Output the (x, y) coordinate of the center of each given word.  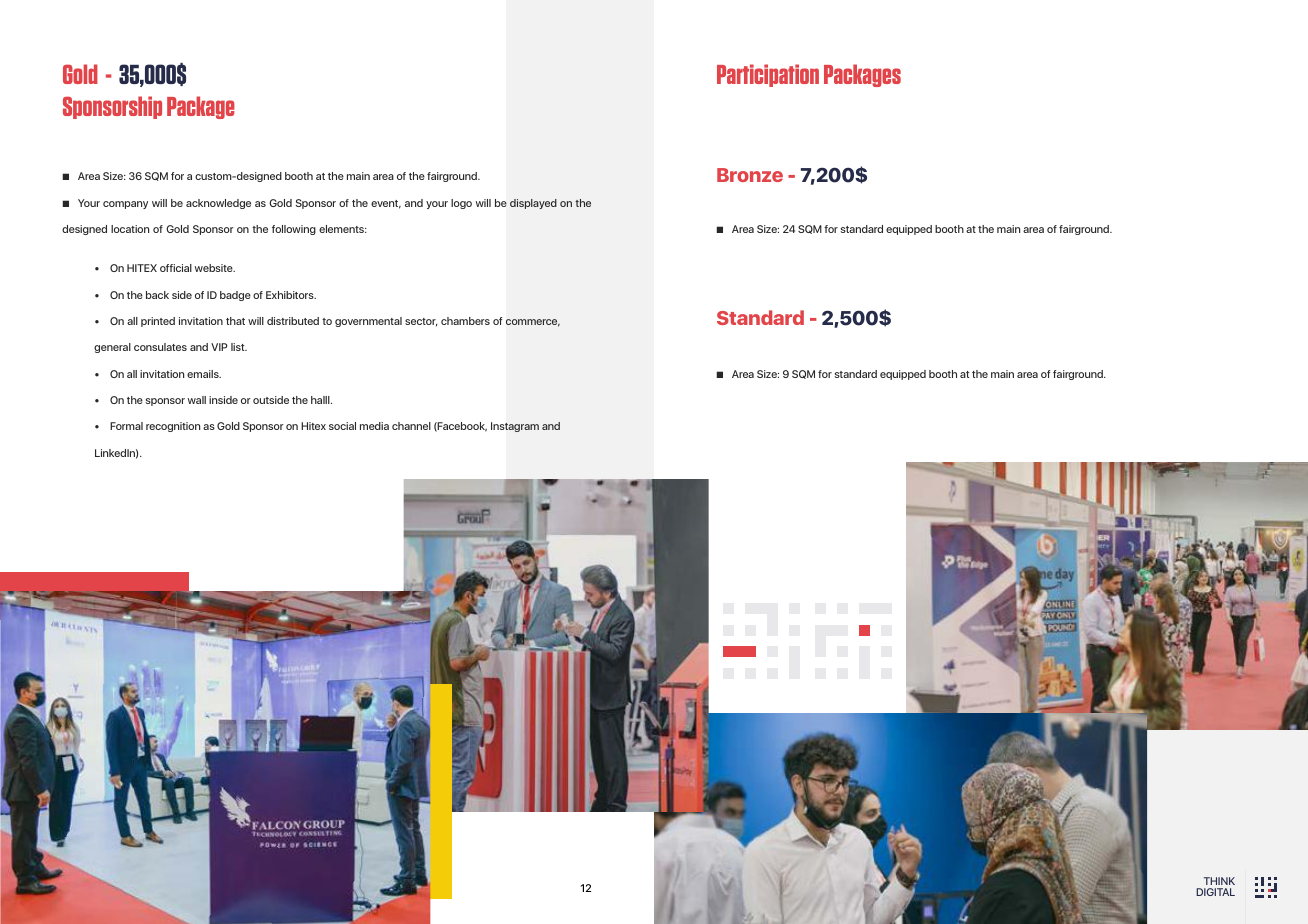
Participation (768, 75)
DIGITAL (1215, 892)
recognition (173, 427)
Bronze (750, 175)
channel (411, 426)
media (374, 426)
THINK (1219, 881)
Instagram (515, 427)
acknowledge (218, 204)
